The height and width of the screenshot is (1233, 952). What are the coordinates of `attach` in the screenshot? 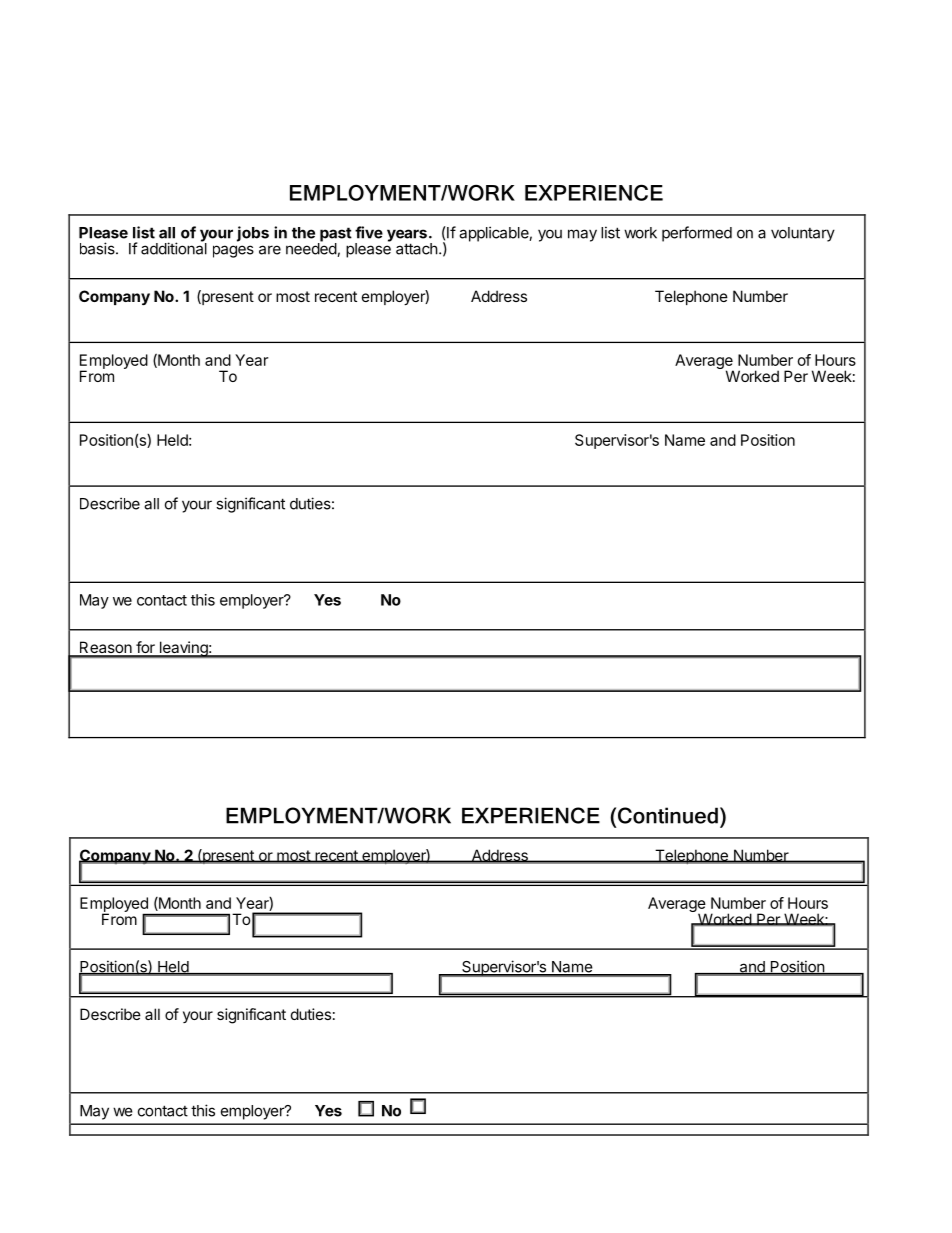 It's located at (417, 249).
